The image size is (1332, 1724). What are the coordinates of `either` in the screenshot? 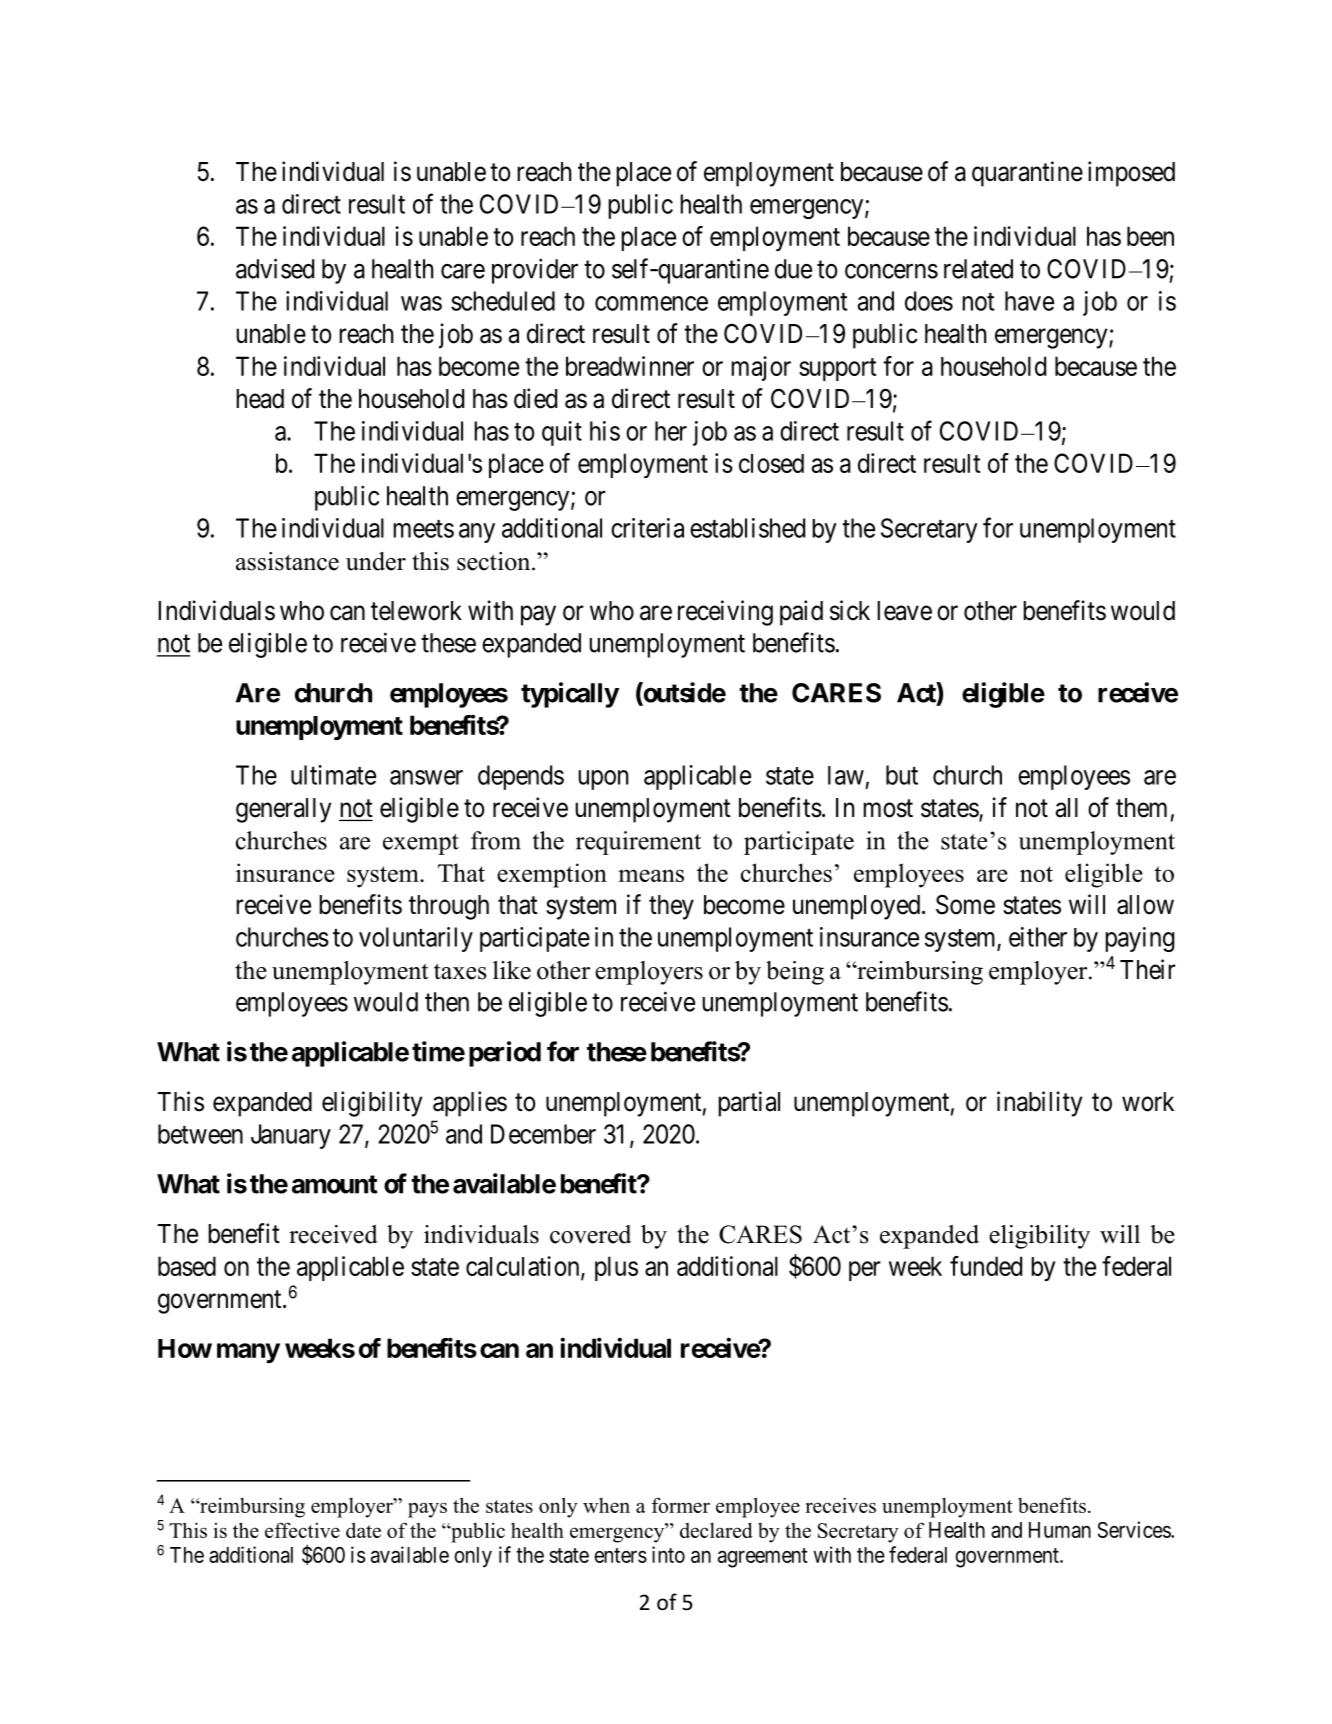 It's located at (1038, 937).
